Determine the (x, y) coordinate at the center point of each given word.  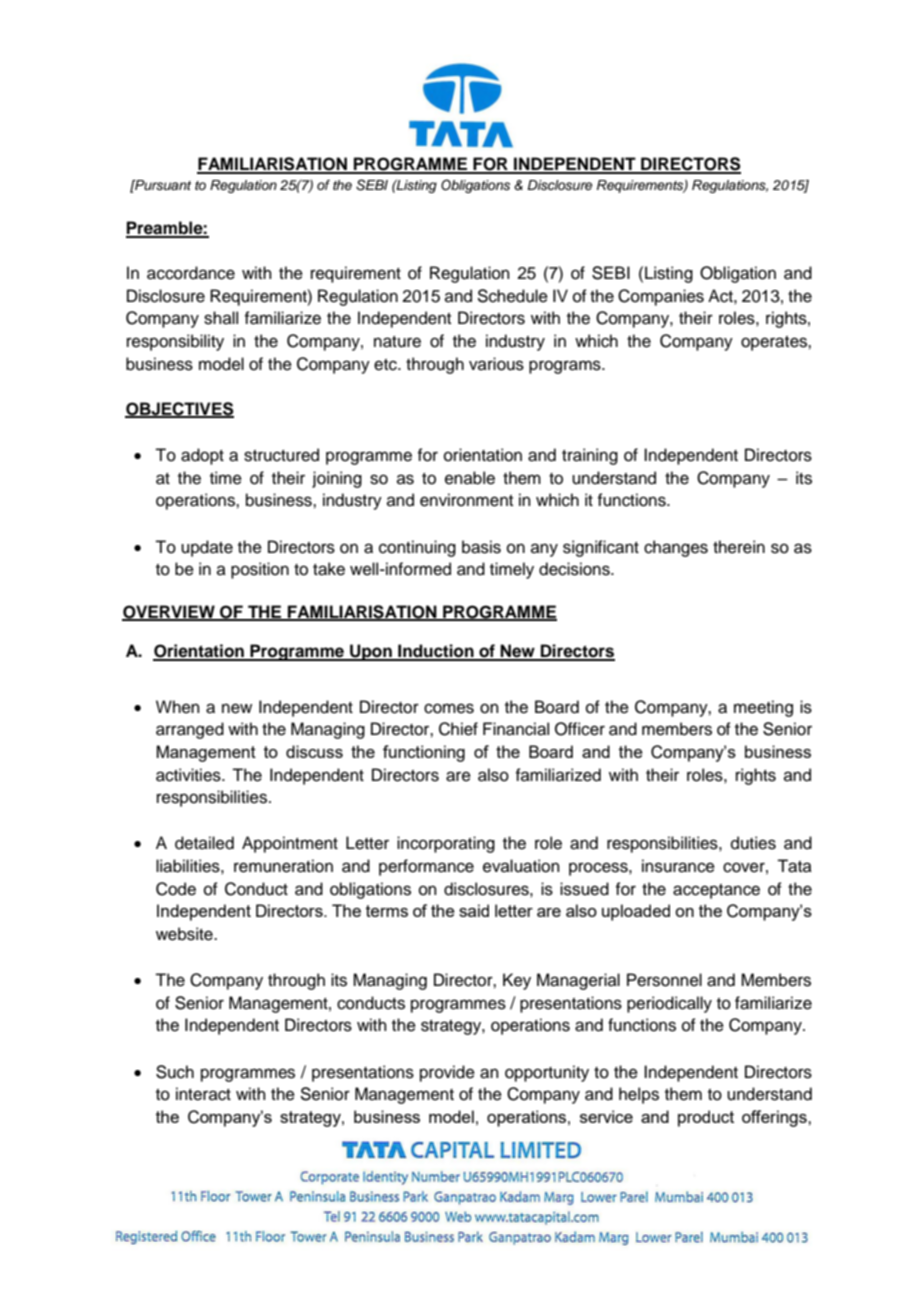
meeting (763, 708)
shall (221, 318)
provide (447, 1073)
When (178, 707)
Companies (661, 297)
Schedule (512, 296)
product (706, 1118)
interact (203, 1094)
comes (449, 708)
